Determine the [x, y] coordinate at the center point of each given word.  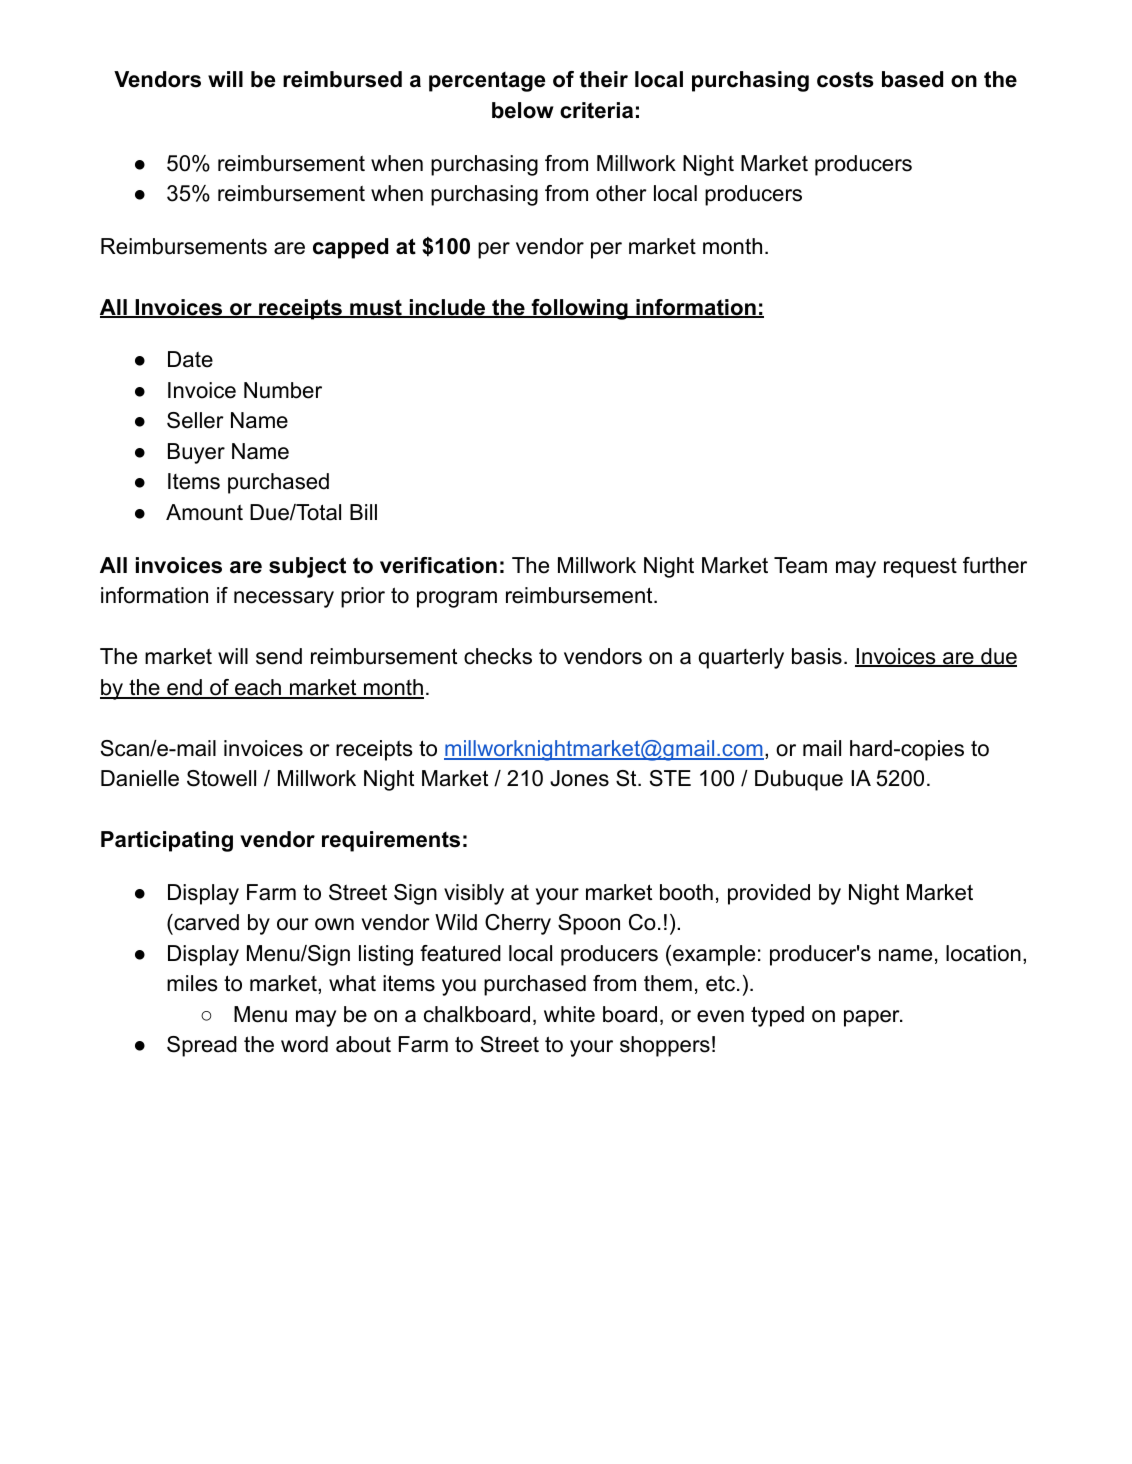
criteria [596, 110]
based [912, 79]
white [569, 1014]
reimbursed [342, 79]
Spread [202, 1046]
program [457, 599]
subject [307, 567]
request [920, 568]
